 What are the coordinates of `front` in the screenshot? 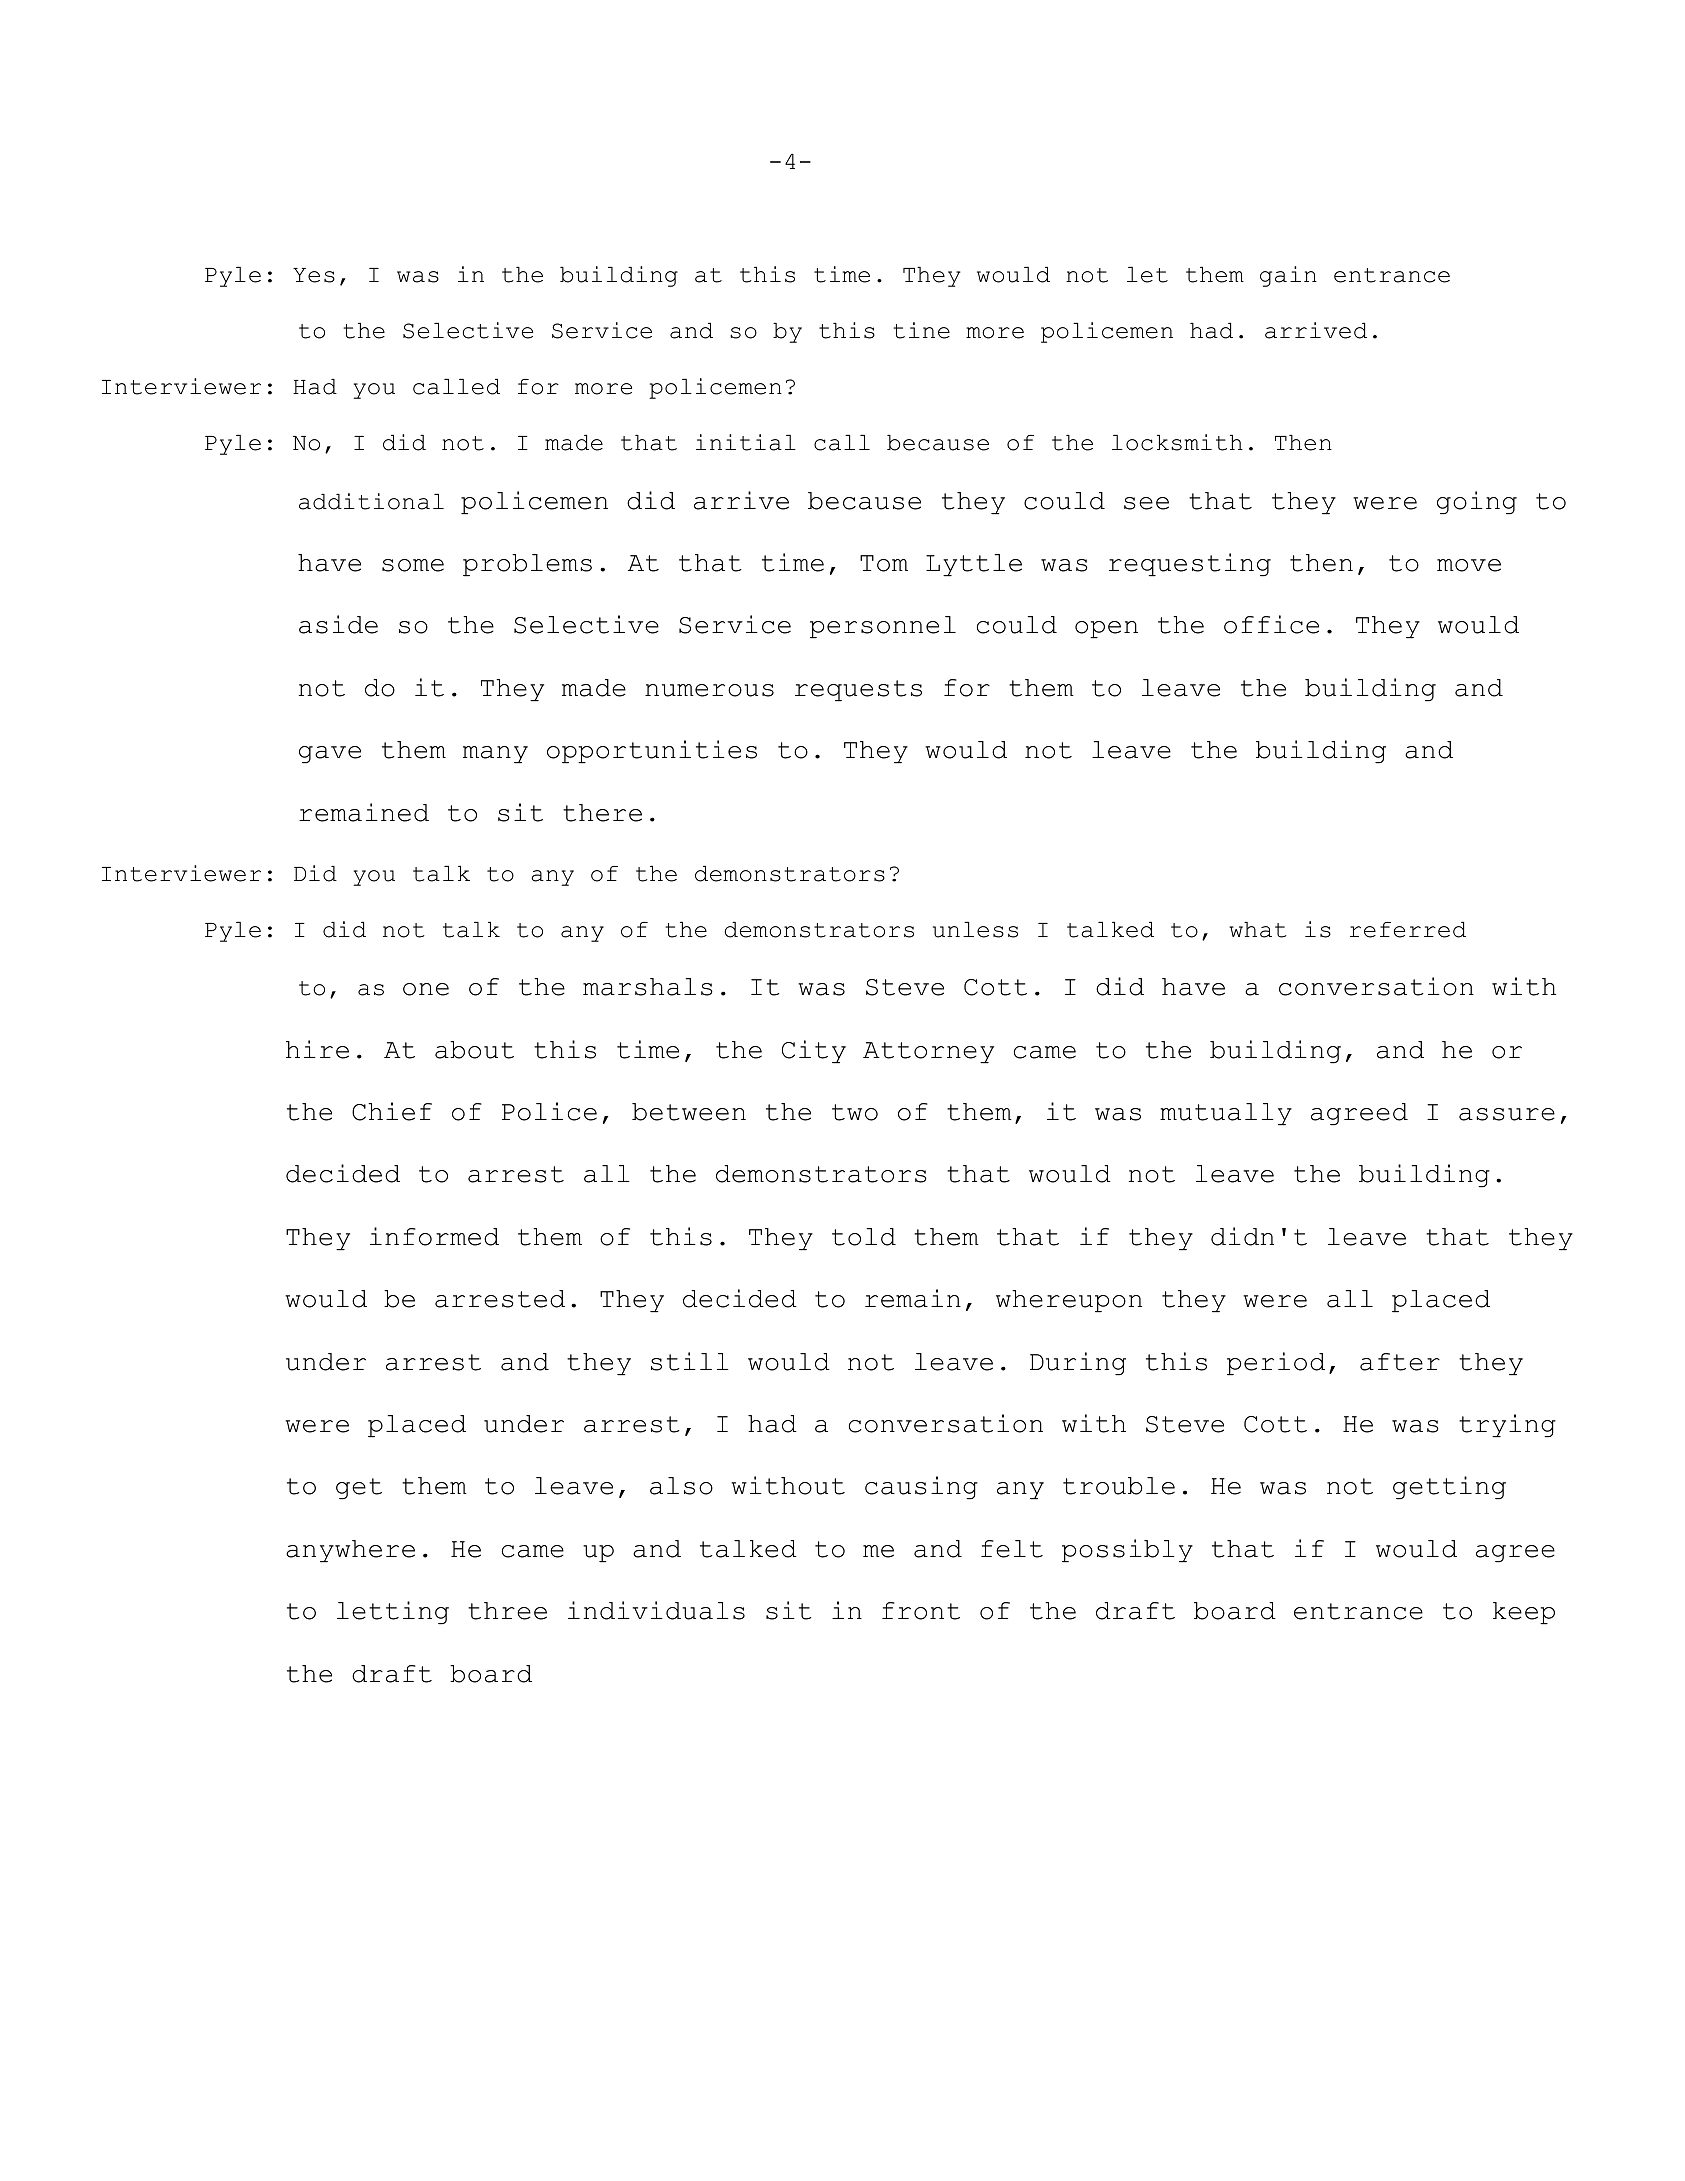 It's located at (921, 1611).
